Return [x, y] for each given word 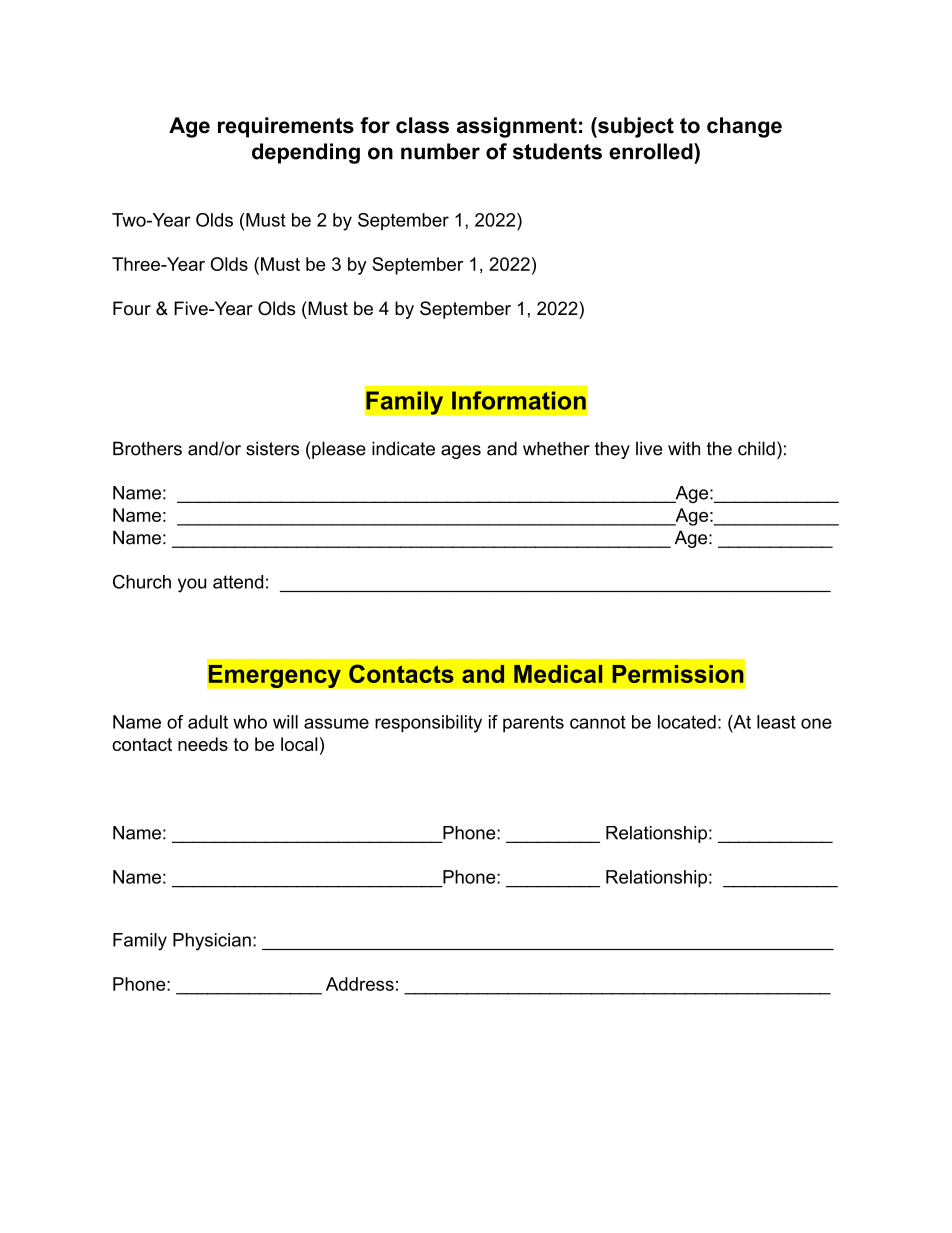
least [776, 722]
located [687, 722]
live [649, 448]
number [440, 151]
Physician [212, 942]
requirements [286, 127]
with [684, 448]
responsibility [428, 724]
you [192, 585]
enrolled [652, 151]
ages [461, 452]
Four [132, 308]
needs [203, 744]
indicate [403, 448]
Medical [558, 674]
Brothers [147, 448]
